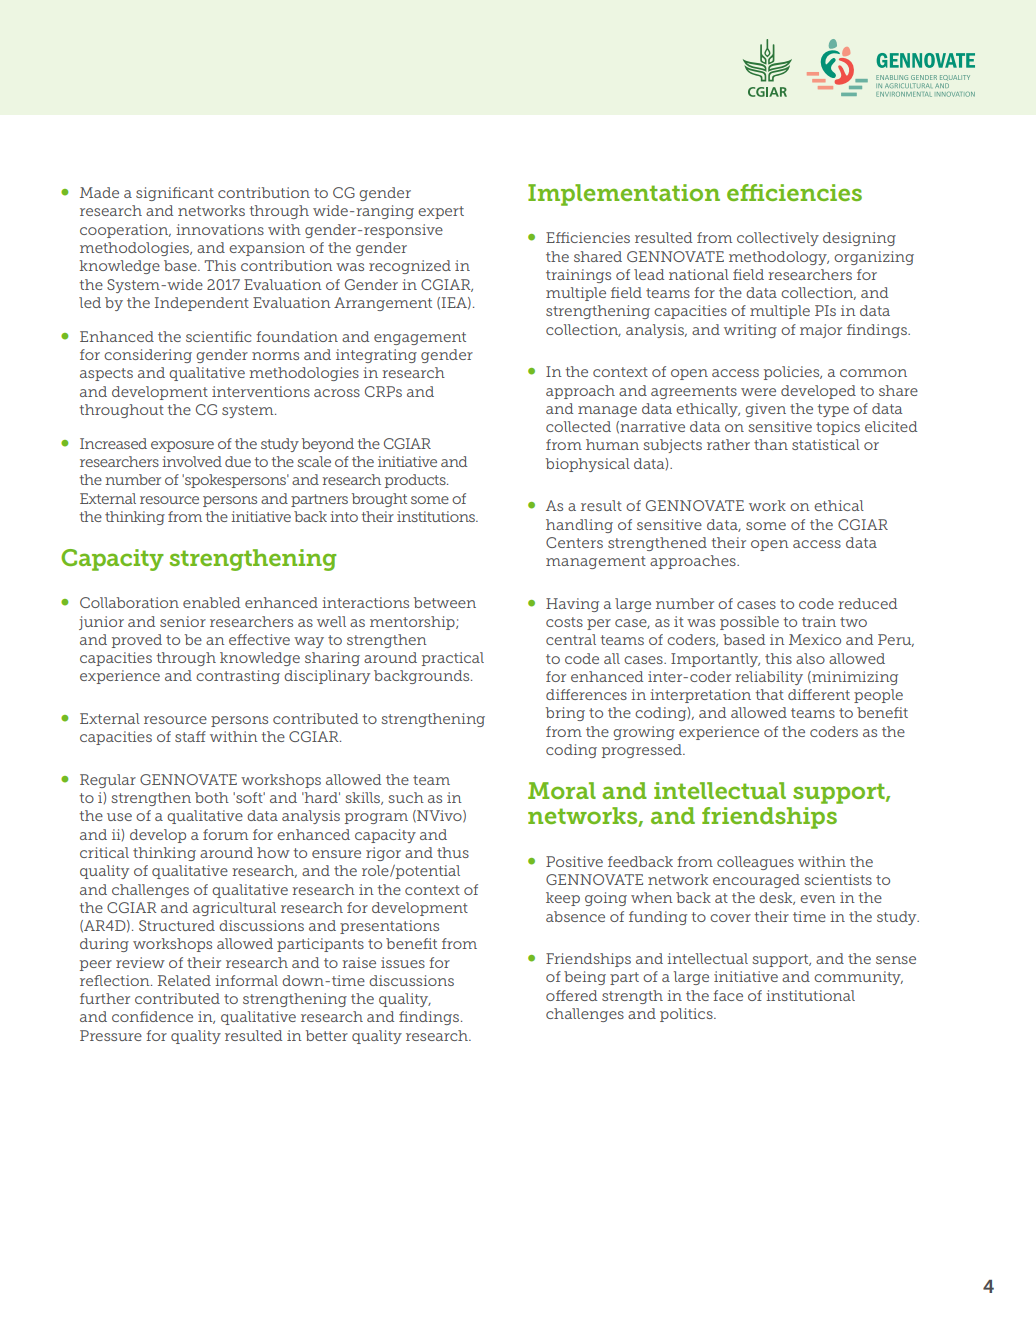 This screenshot has width=1036, height=1340. What do you see at coordinates (565, 714) in the screenshot?
I see `bring` at bounding box center [565, 714].
